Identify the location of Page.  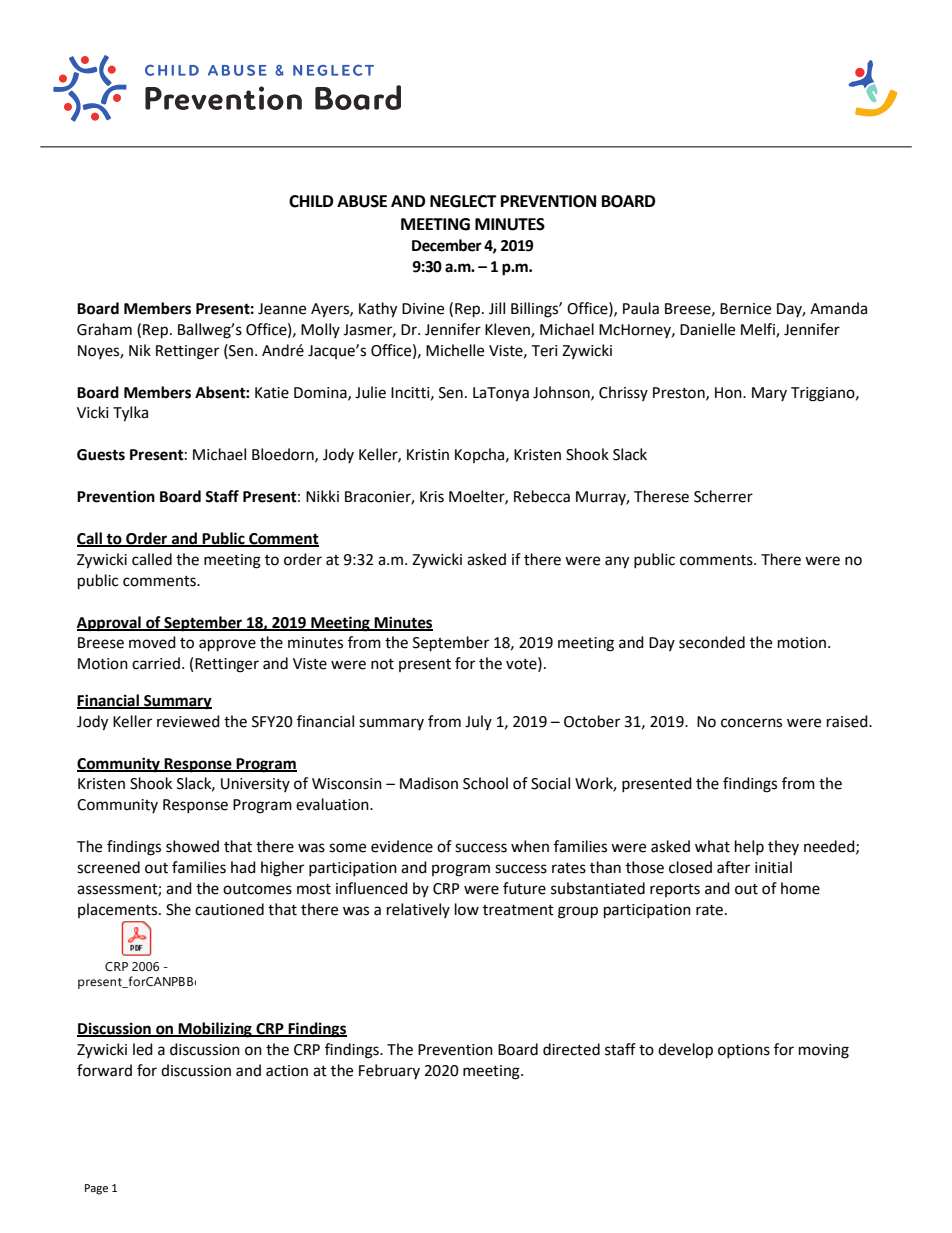
(96, 1189).
